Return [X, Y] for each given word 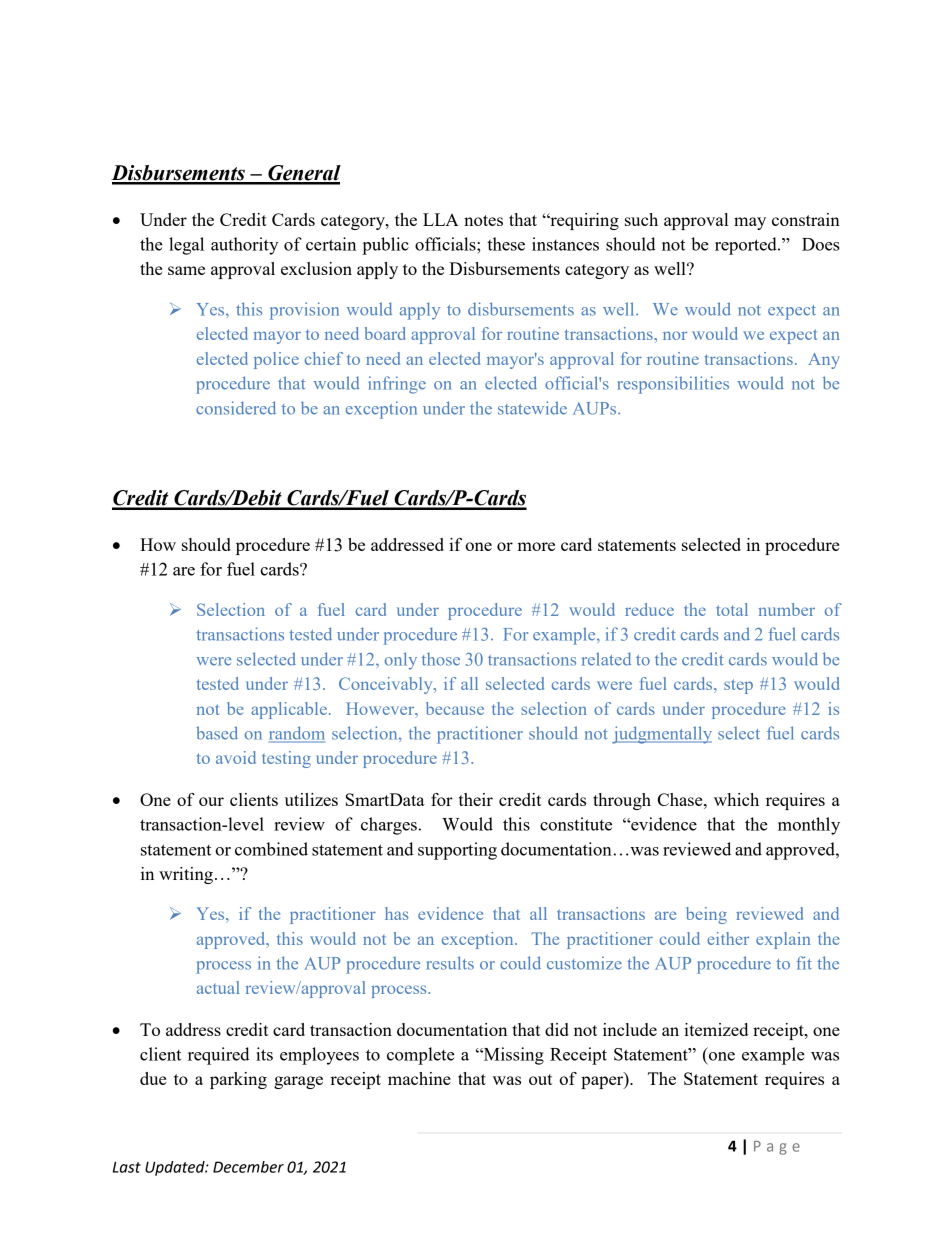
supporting [457, 851]
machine [419, 1078]
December [248, 1167]
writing [186, 875]
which [736, 799]
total [732, 609]
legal [186, 246]
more [536, 546]
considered [236, 408]
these [506, 244]
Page [777, 1148]
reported [747, 246]
